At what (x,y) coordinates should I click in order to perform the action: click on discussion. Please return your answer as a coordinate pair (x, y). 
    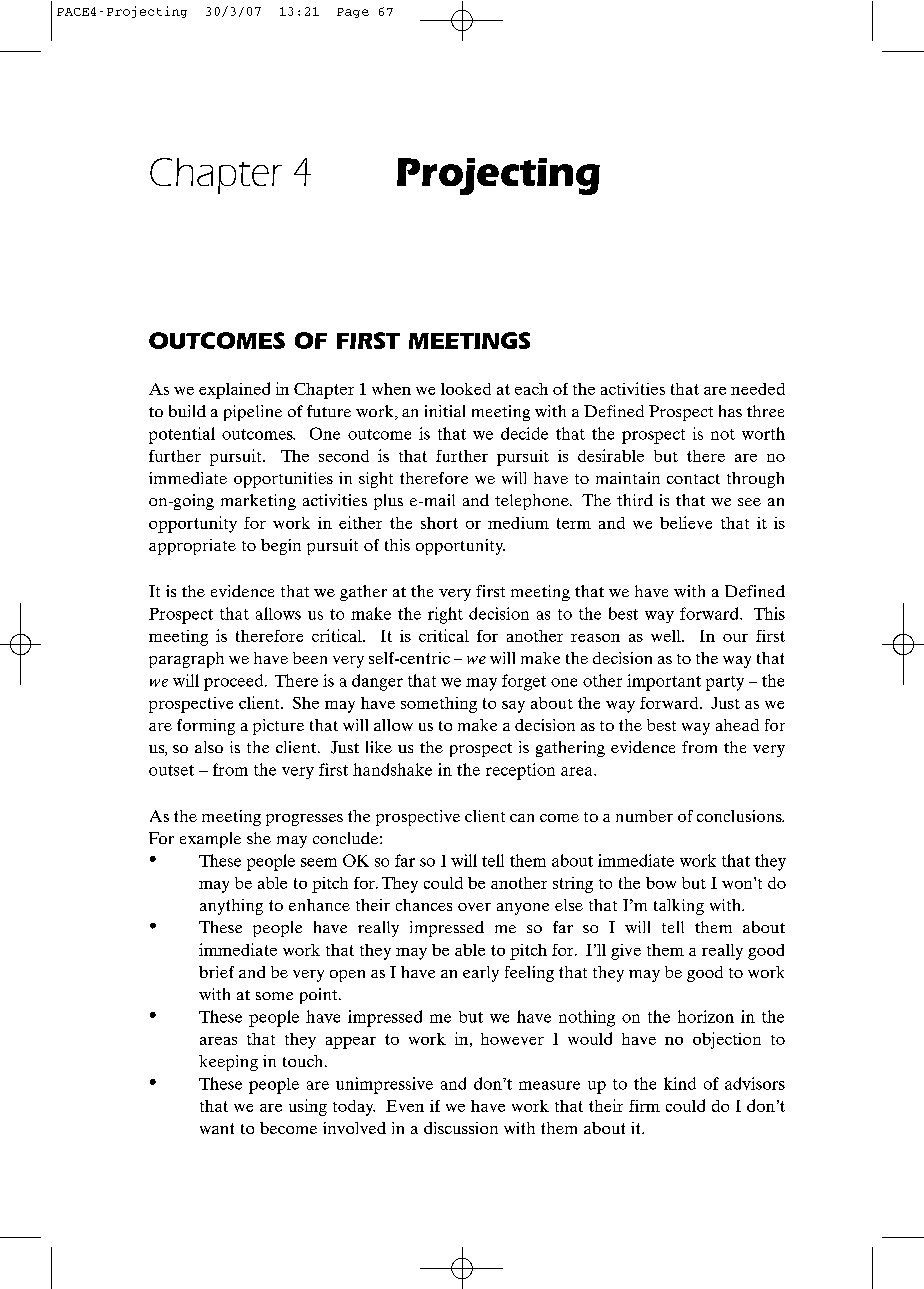
    Looking at the image, I should click on (461, 1128).
